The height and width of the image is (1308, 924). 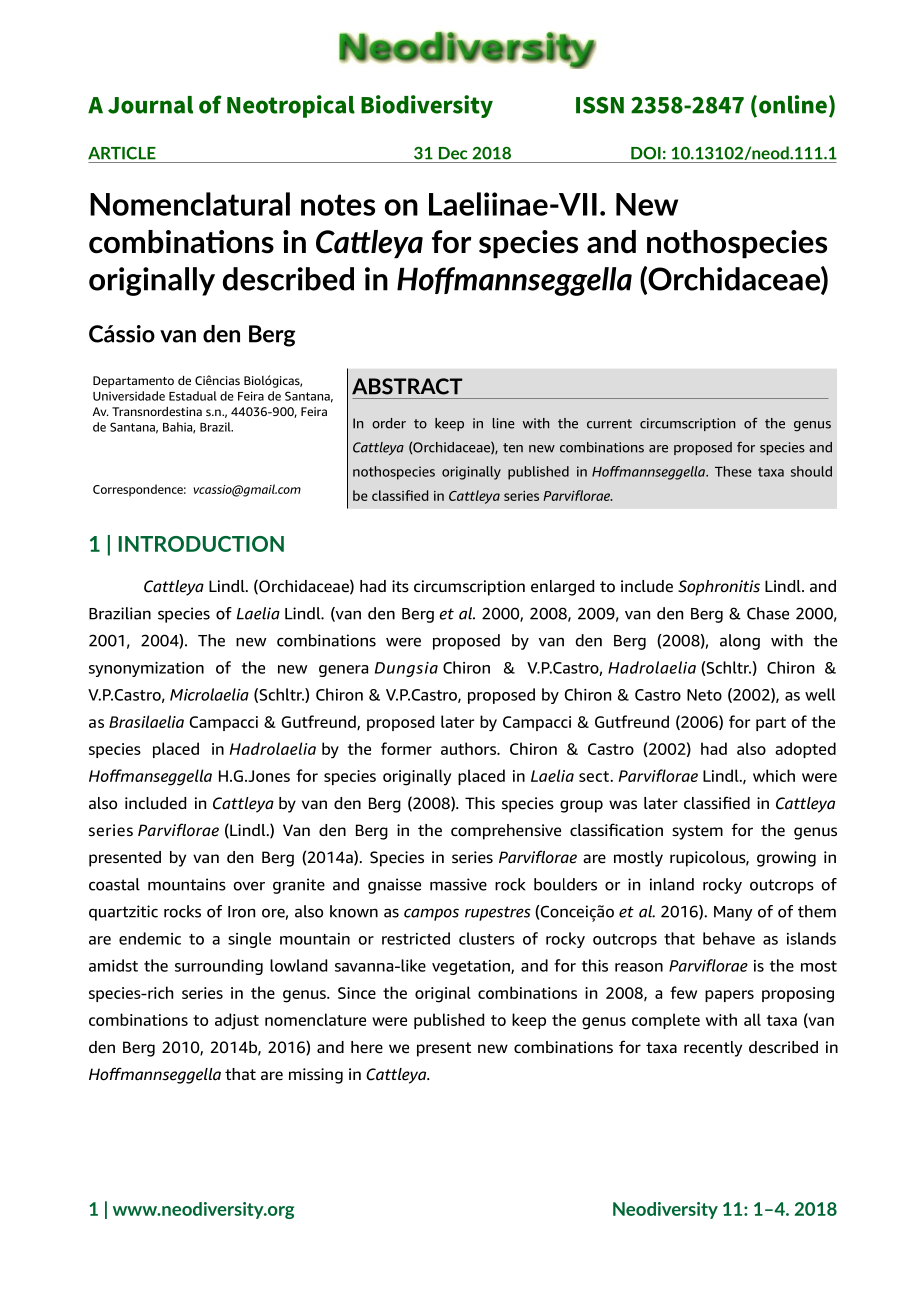 I want to click on Journal, so click(x=150, y=105).
